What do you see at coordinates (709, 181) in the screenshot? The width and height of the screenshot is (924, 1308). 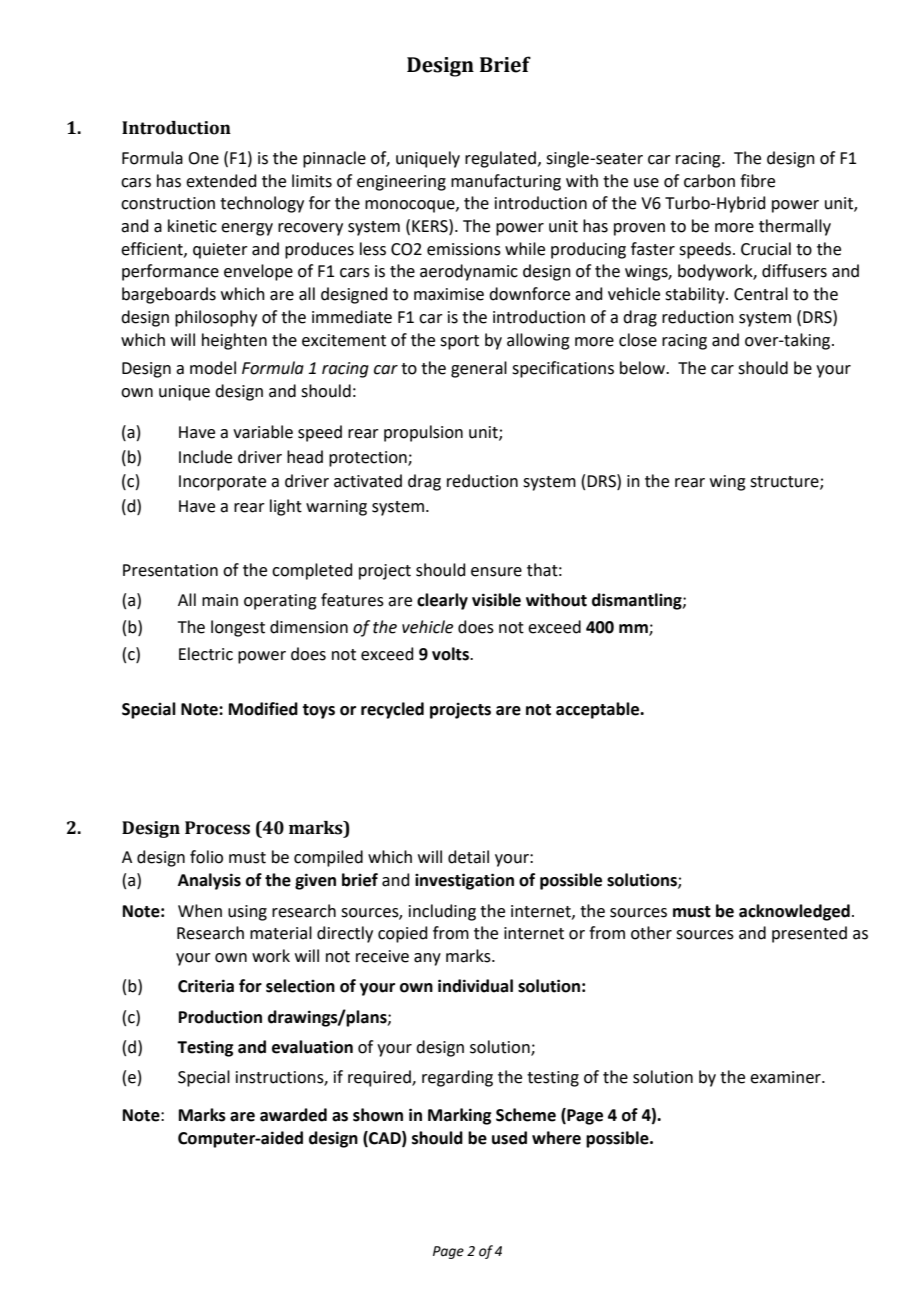 I see `carbon` at bounding box center [709, 181].
